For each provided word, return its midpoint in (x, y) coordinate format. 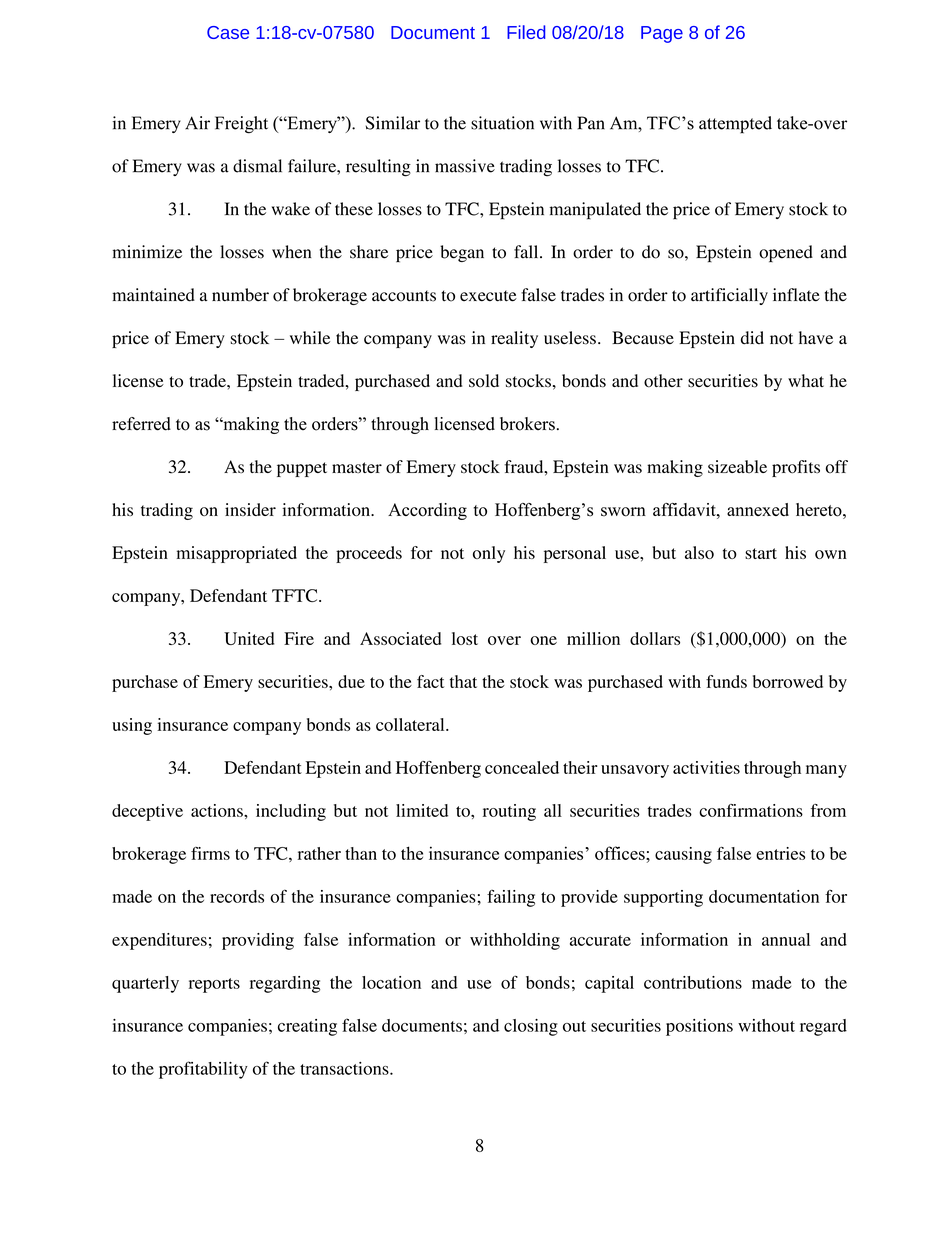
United (249, 638)
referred (141, 424)
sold (484, 381)
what (806, 380)
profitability (203, 1070)
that (463, 681)
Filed (526, 32)
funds (726, 681)
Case (228, 32)
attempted (735, 125)
